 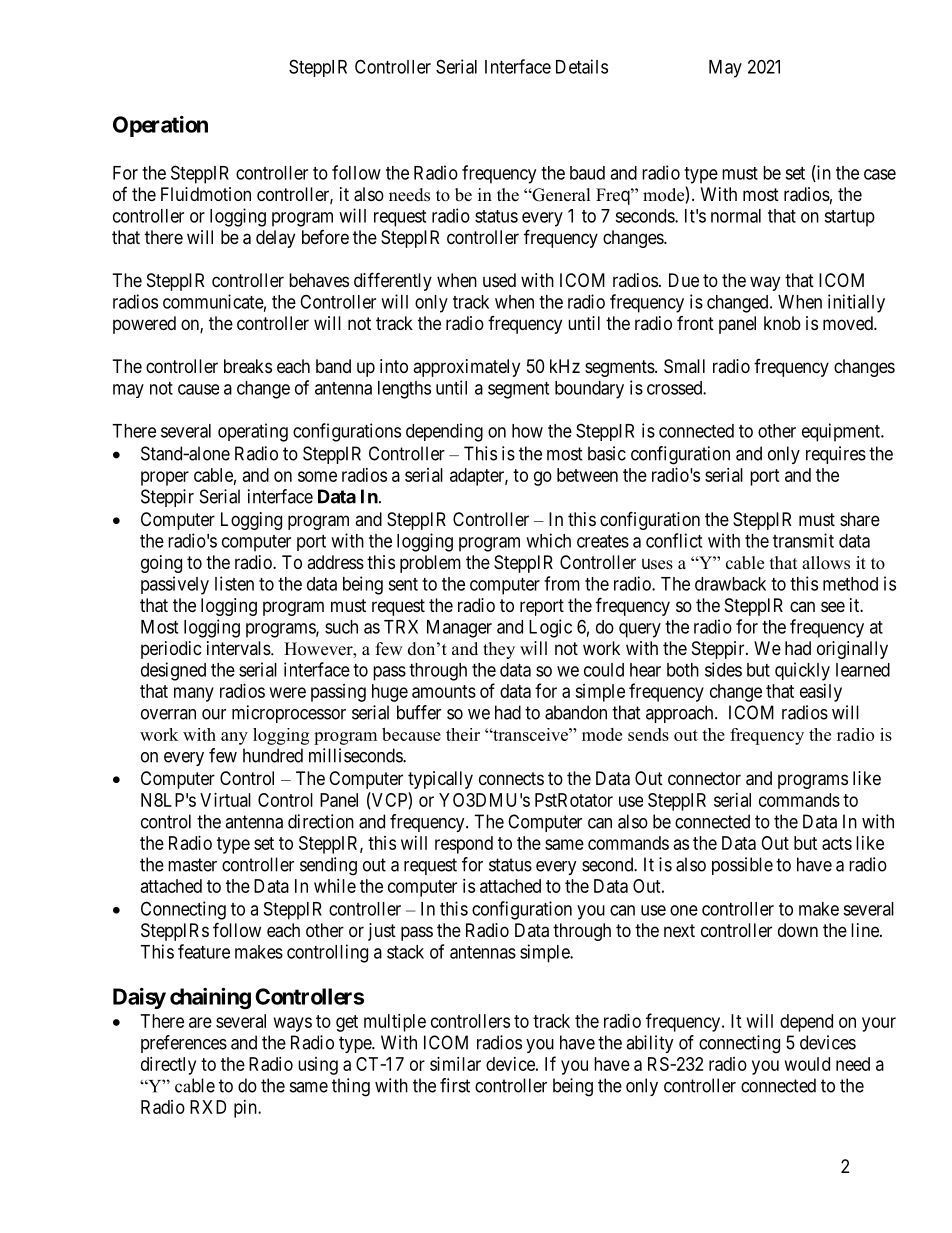 What do you see at coordinates (253, 432) in the screenshot?
I see `operating` at bounding box center [253, 432].
